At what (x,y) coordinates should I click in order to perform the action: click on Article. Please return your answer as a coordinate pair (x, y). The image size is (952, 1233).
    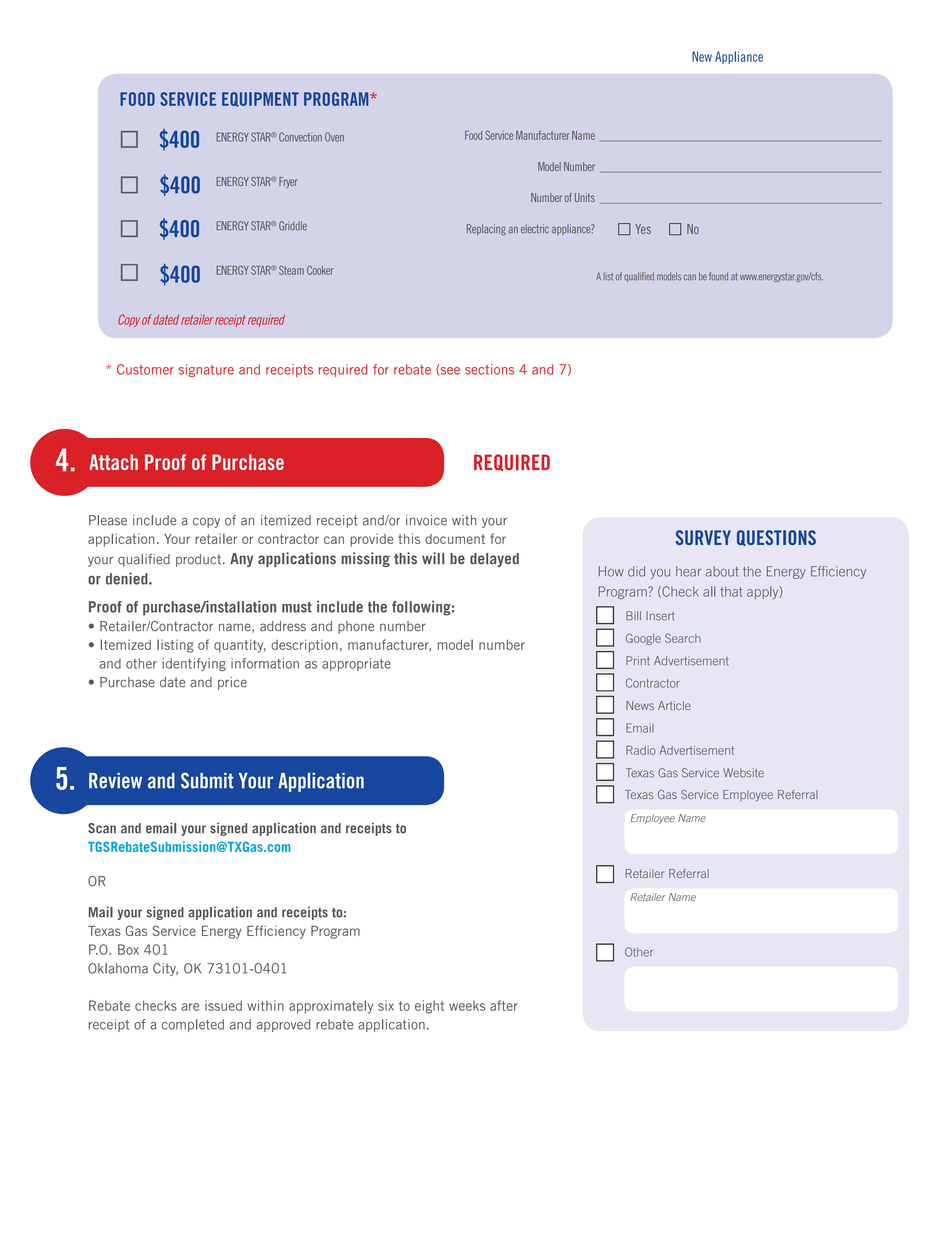
    Looking at the image, I should click on (674, 705).
